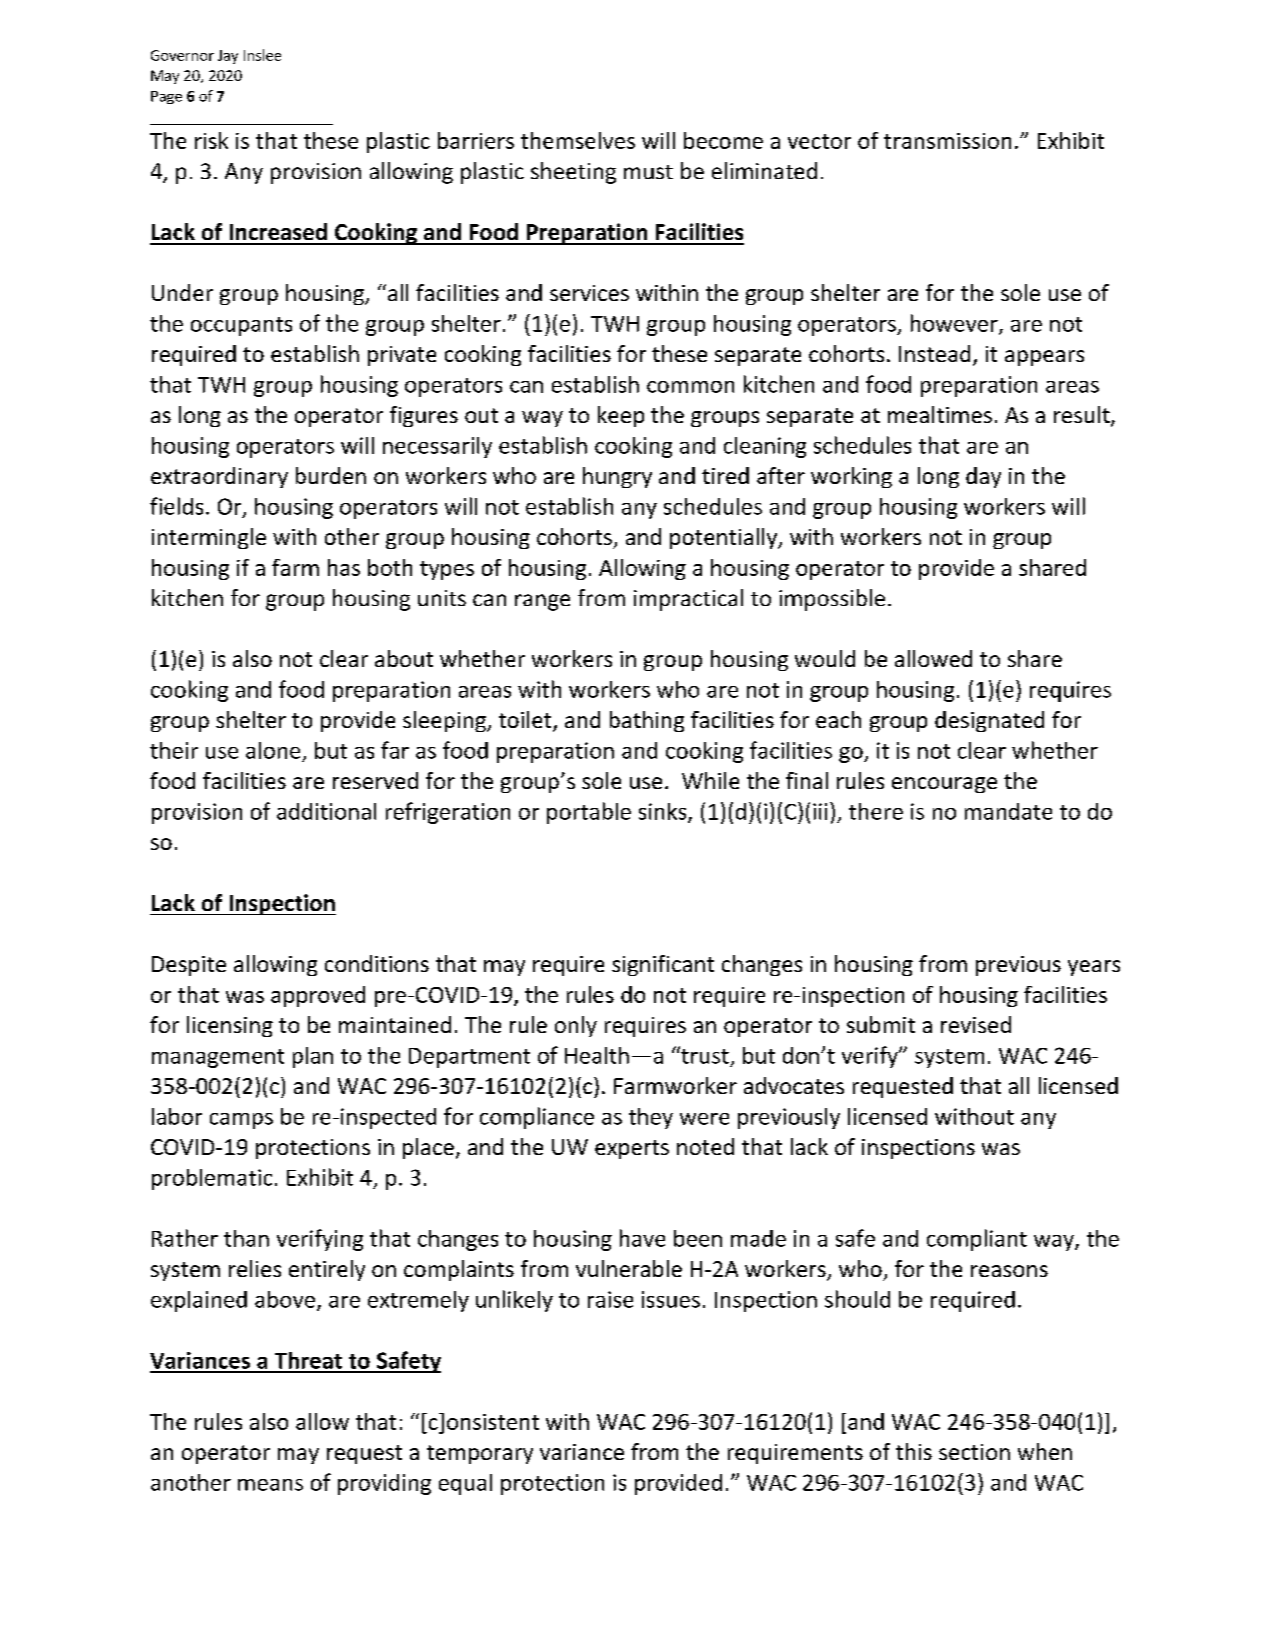 This screenshot has width=1274, height=1649. Describe the element at coordinates (632, 1149) in the screenshot. I see `experts` at that location.
